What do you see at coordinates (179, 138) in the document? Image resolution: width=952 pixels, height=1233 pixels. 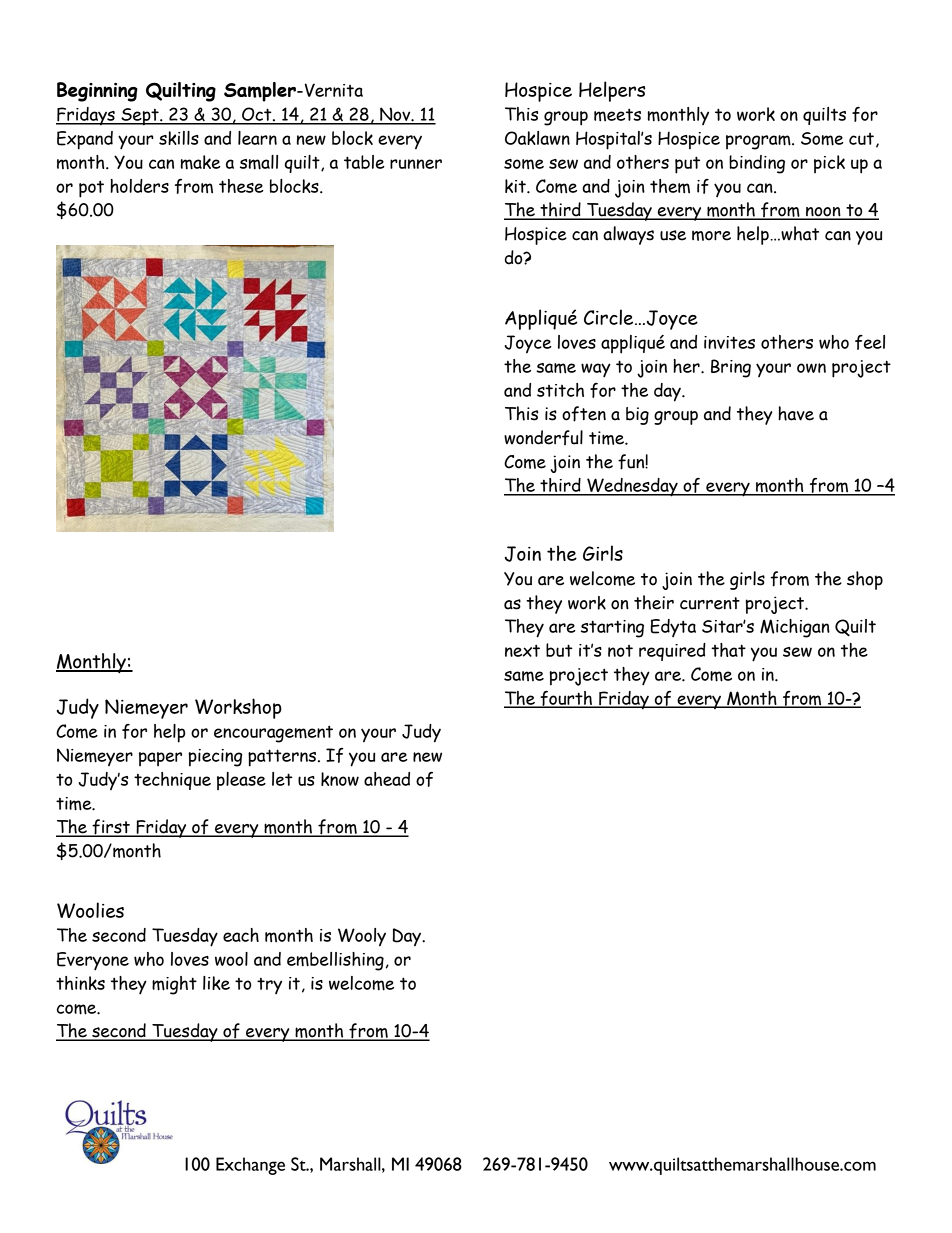 I see `skills` at bounding box center [179, 138].
